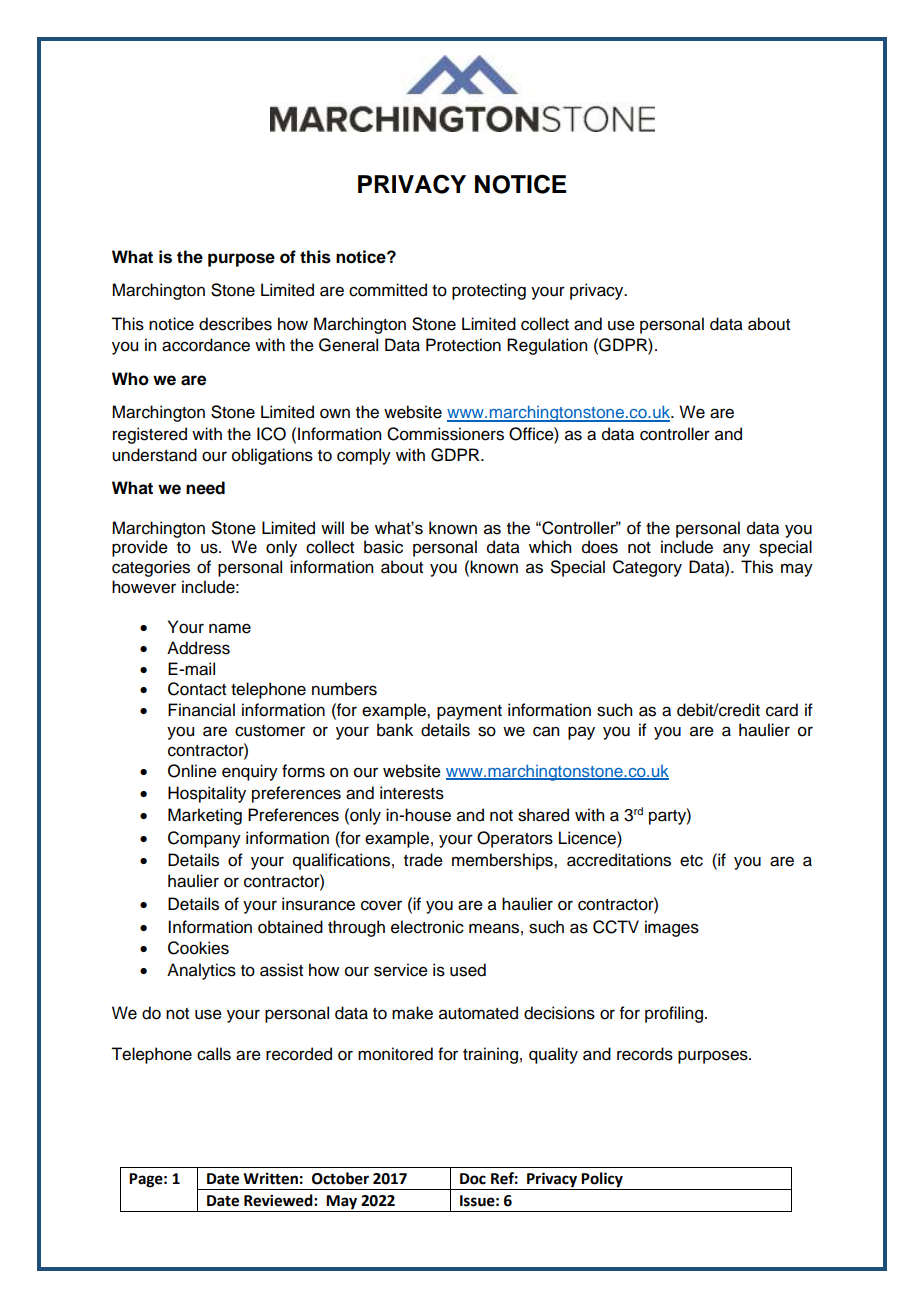 The width and height of the screenshot is (924, 1308). I want to click on payment, so click(469, 712).
